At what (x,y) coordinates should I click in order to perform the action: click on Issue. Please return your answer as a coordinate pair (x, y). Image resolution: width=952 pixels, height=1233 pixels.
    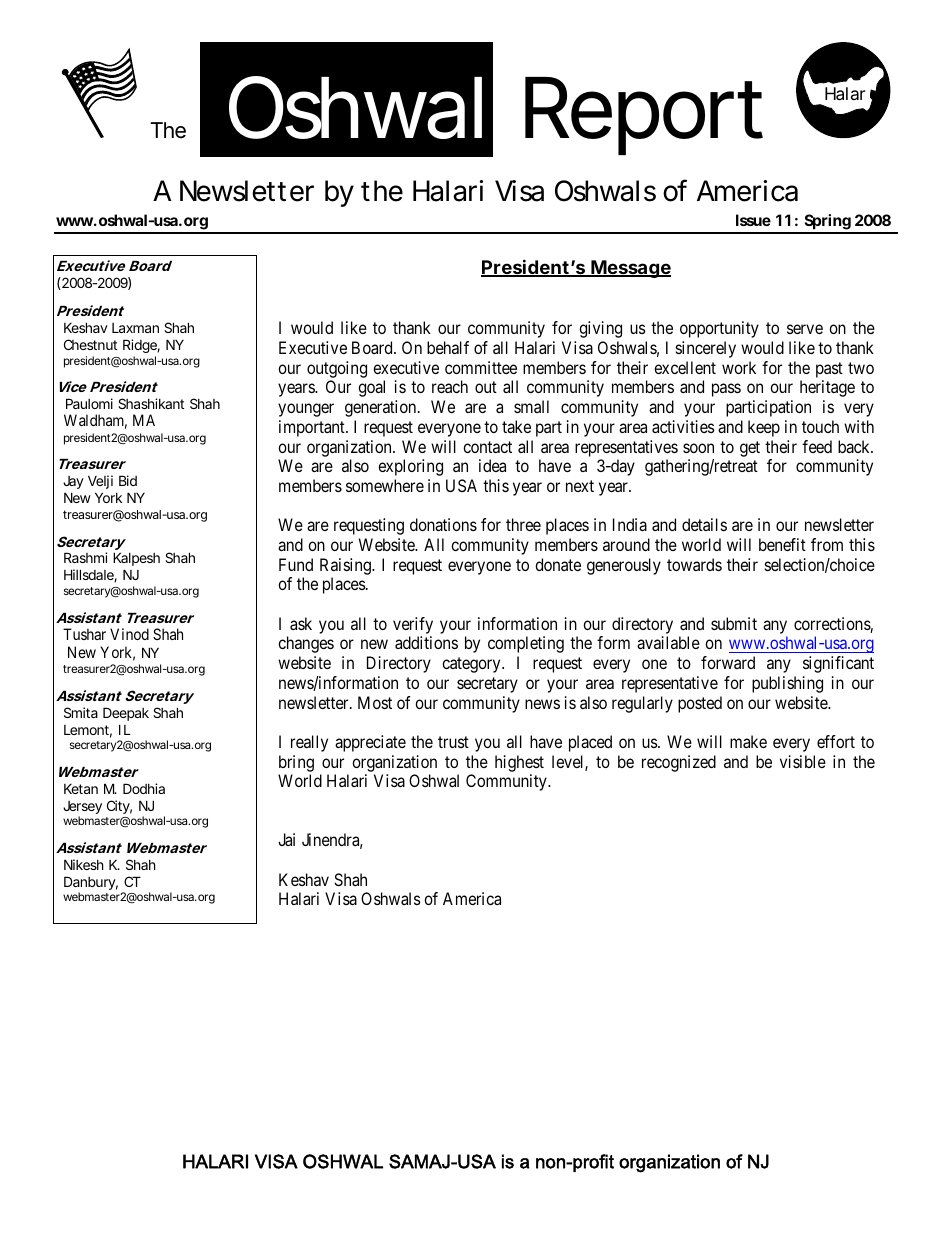
    Looking at the image, I should click on (753, 220).
